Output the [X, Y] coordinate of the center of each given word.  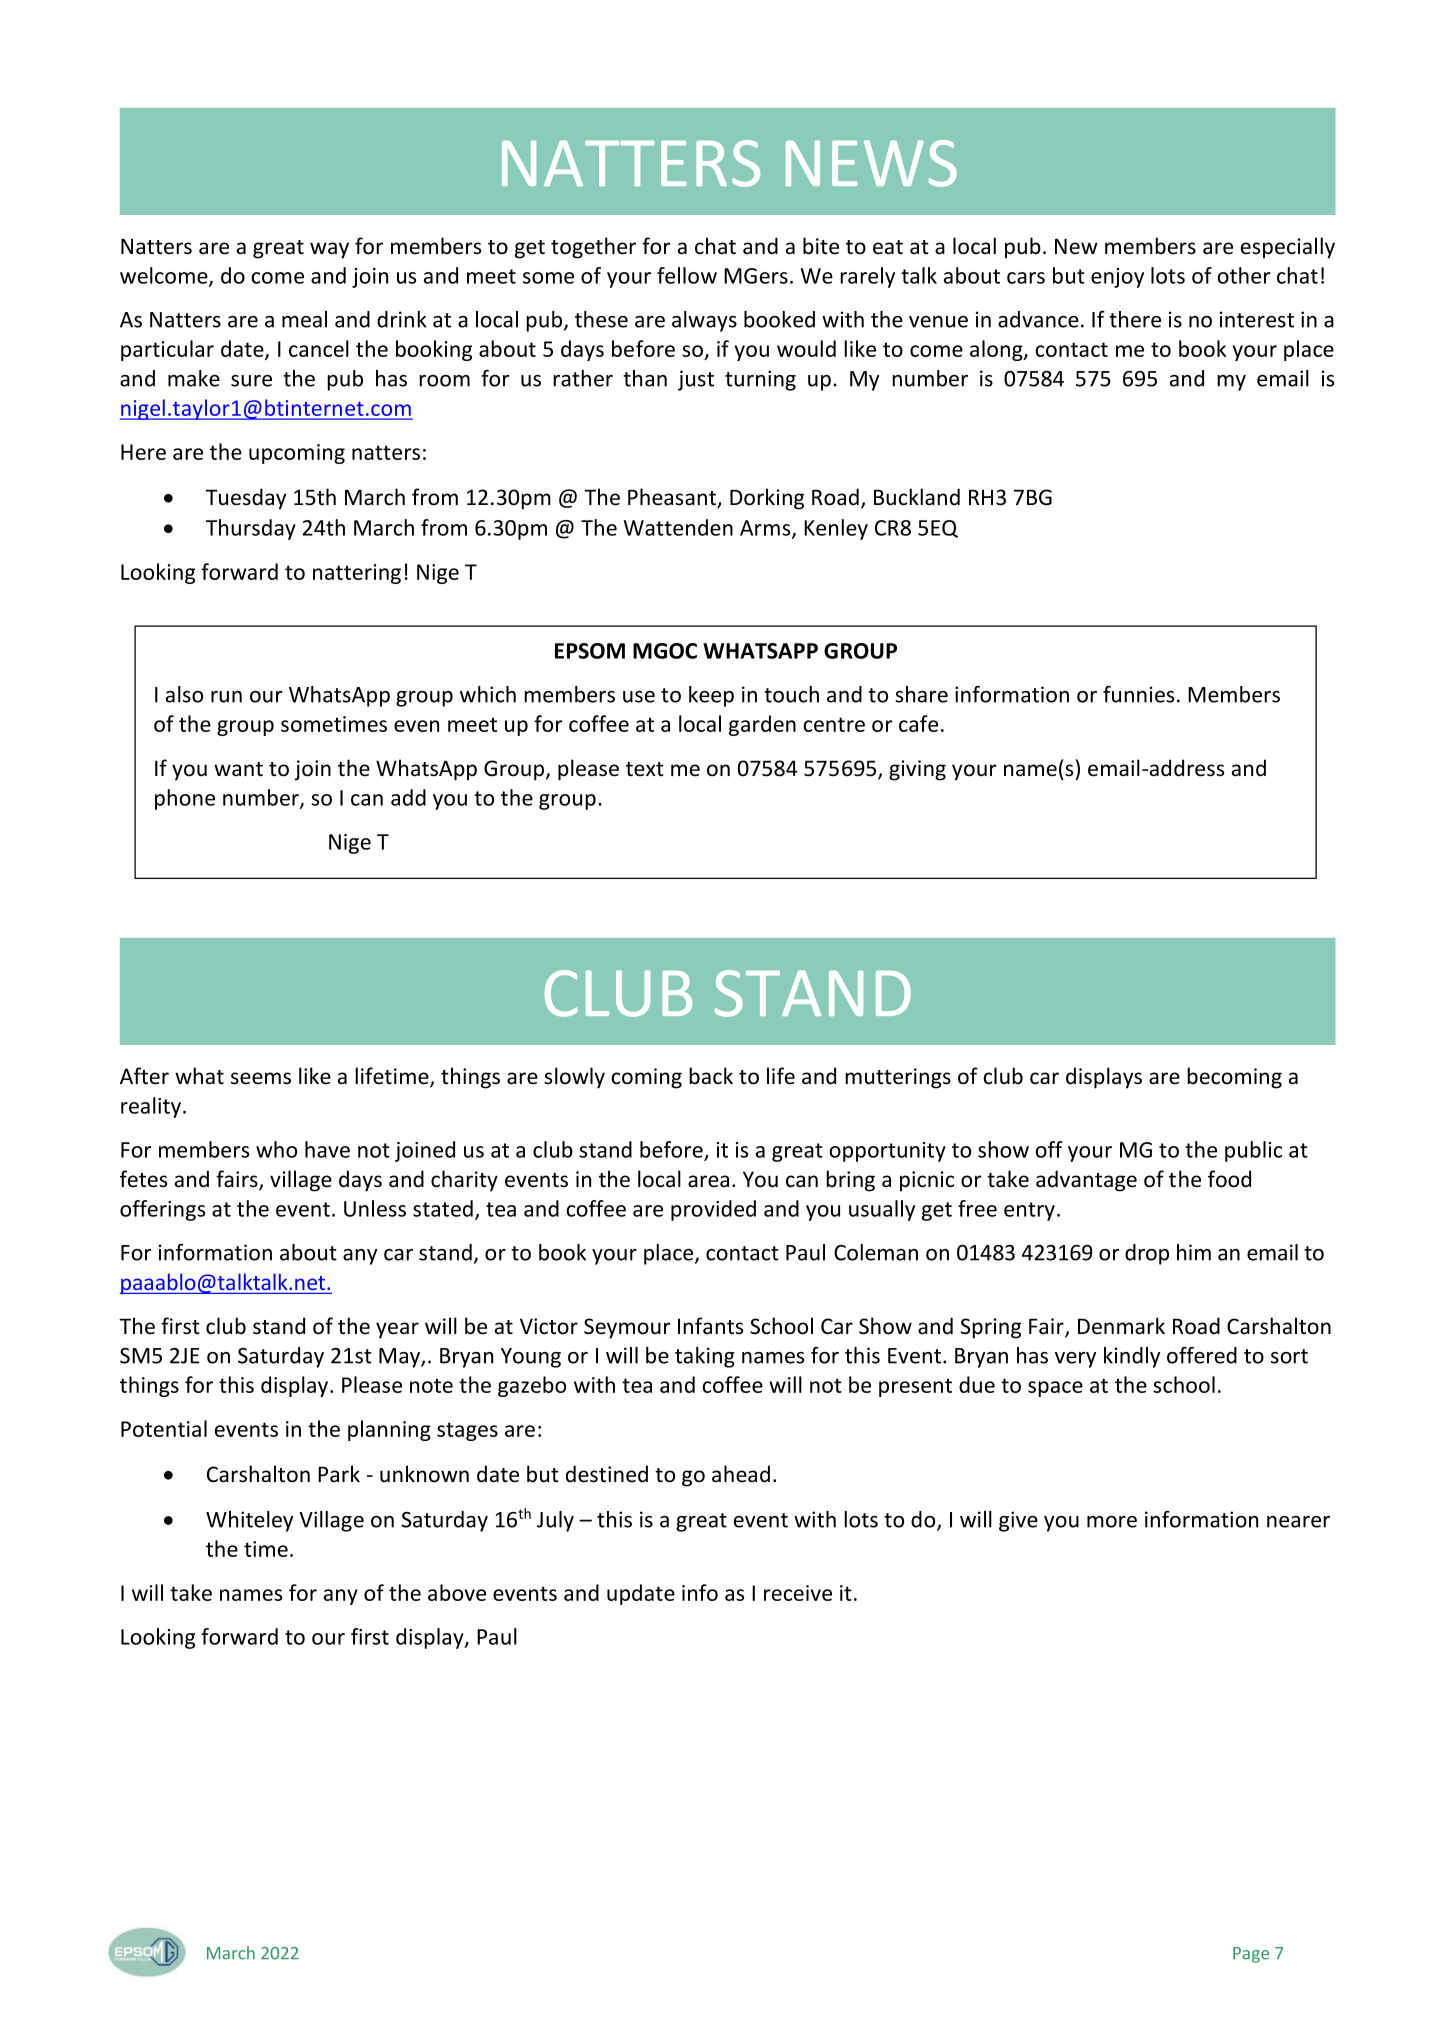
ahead [741, 1474]
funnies [1138, 694]
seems [261, 1078]
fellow [687, 275]
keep [711, 696]
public [1253, 1151]
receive [798, 1593]
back [711, 1076]
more [1112, 1522]
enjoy [1117, 278]
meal [304, 319]
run [226, 697]
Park [339, 1473]
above [457, 1592]
